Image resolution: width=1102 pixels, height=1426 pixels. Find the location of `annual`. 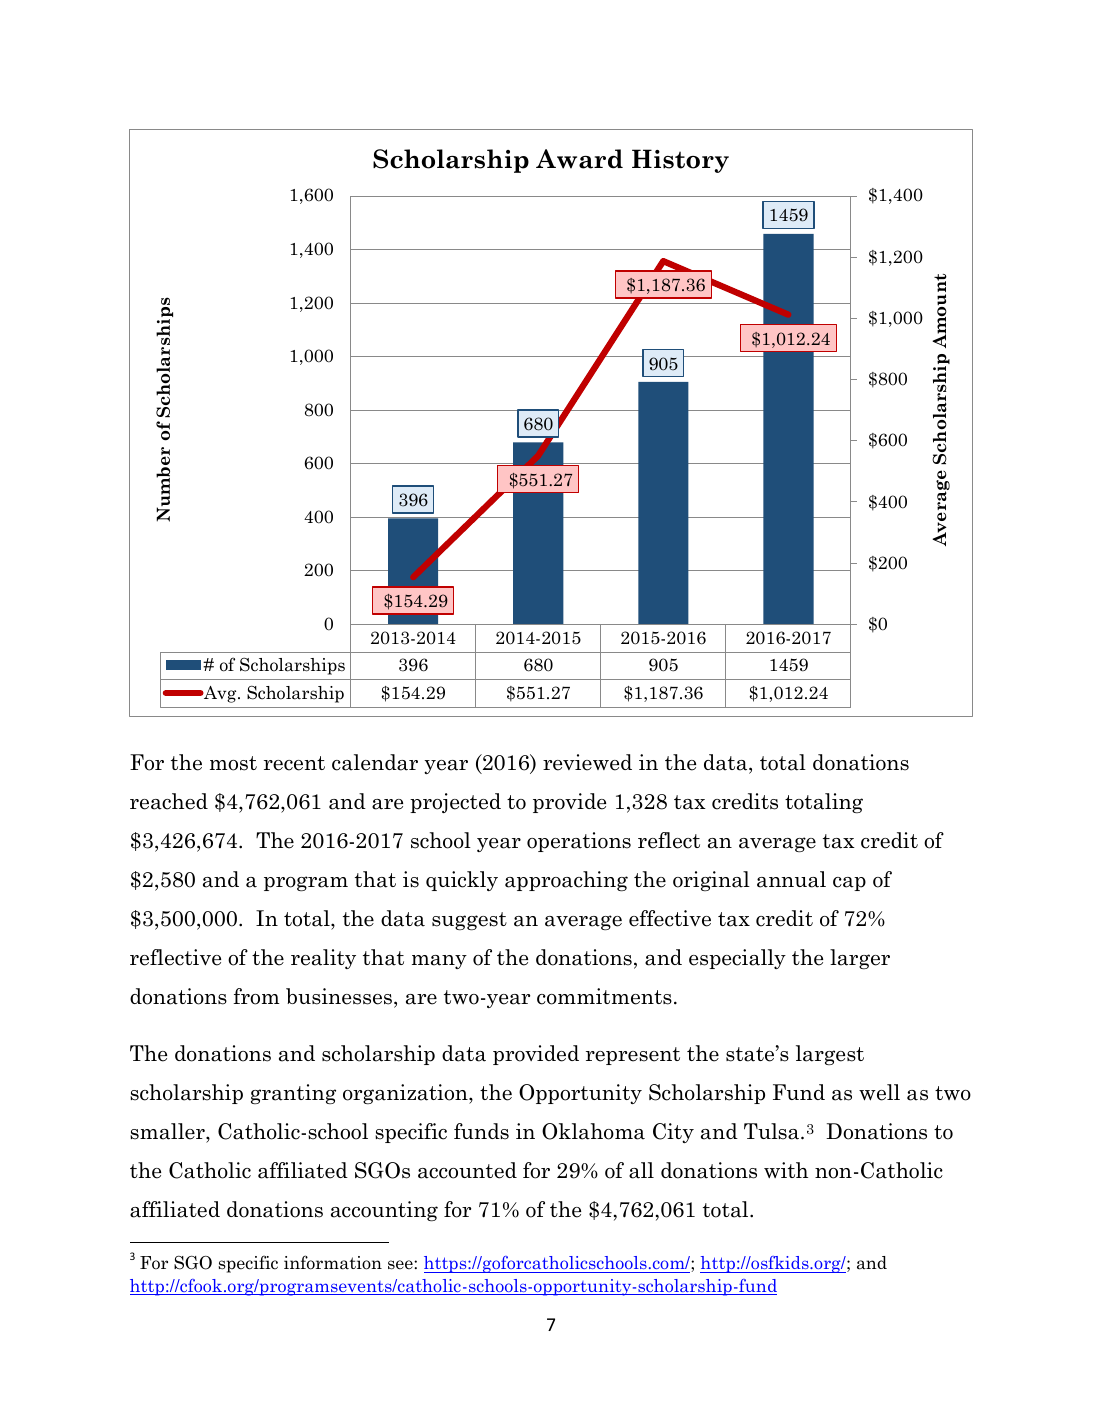

annual is located at coordinates (791, 879).
